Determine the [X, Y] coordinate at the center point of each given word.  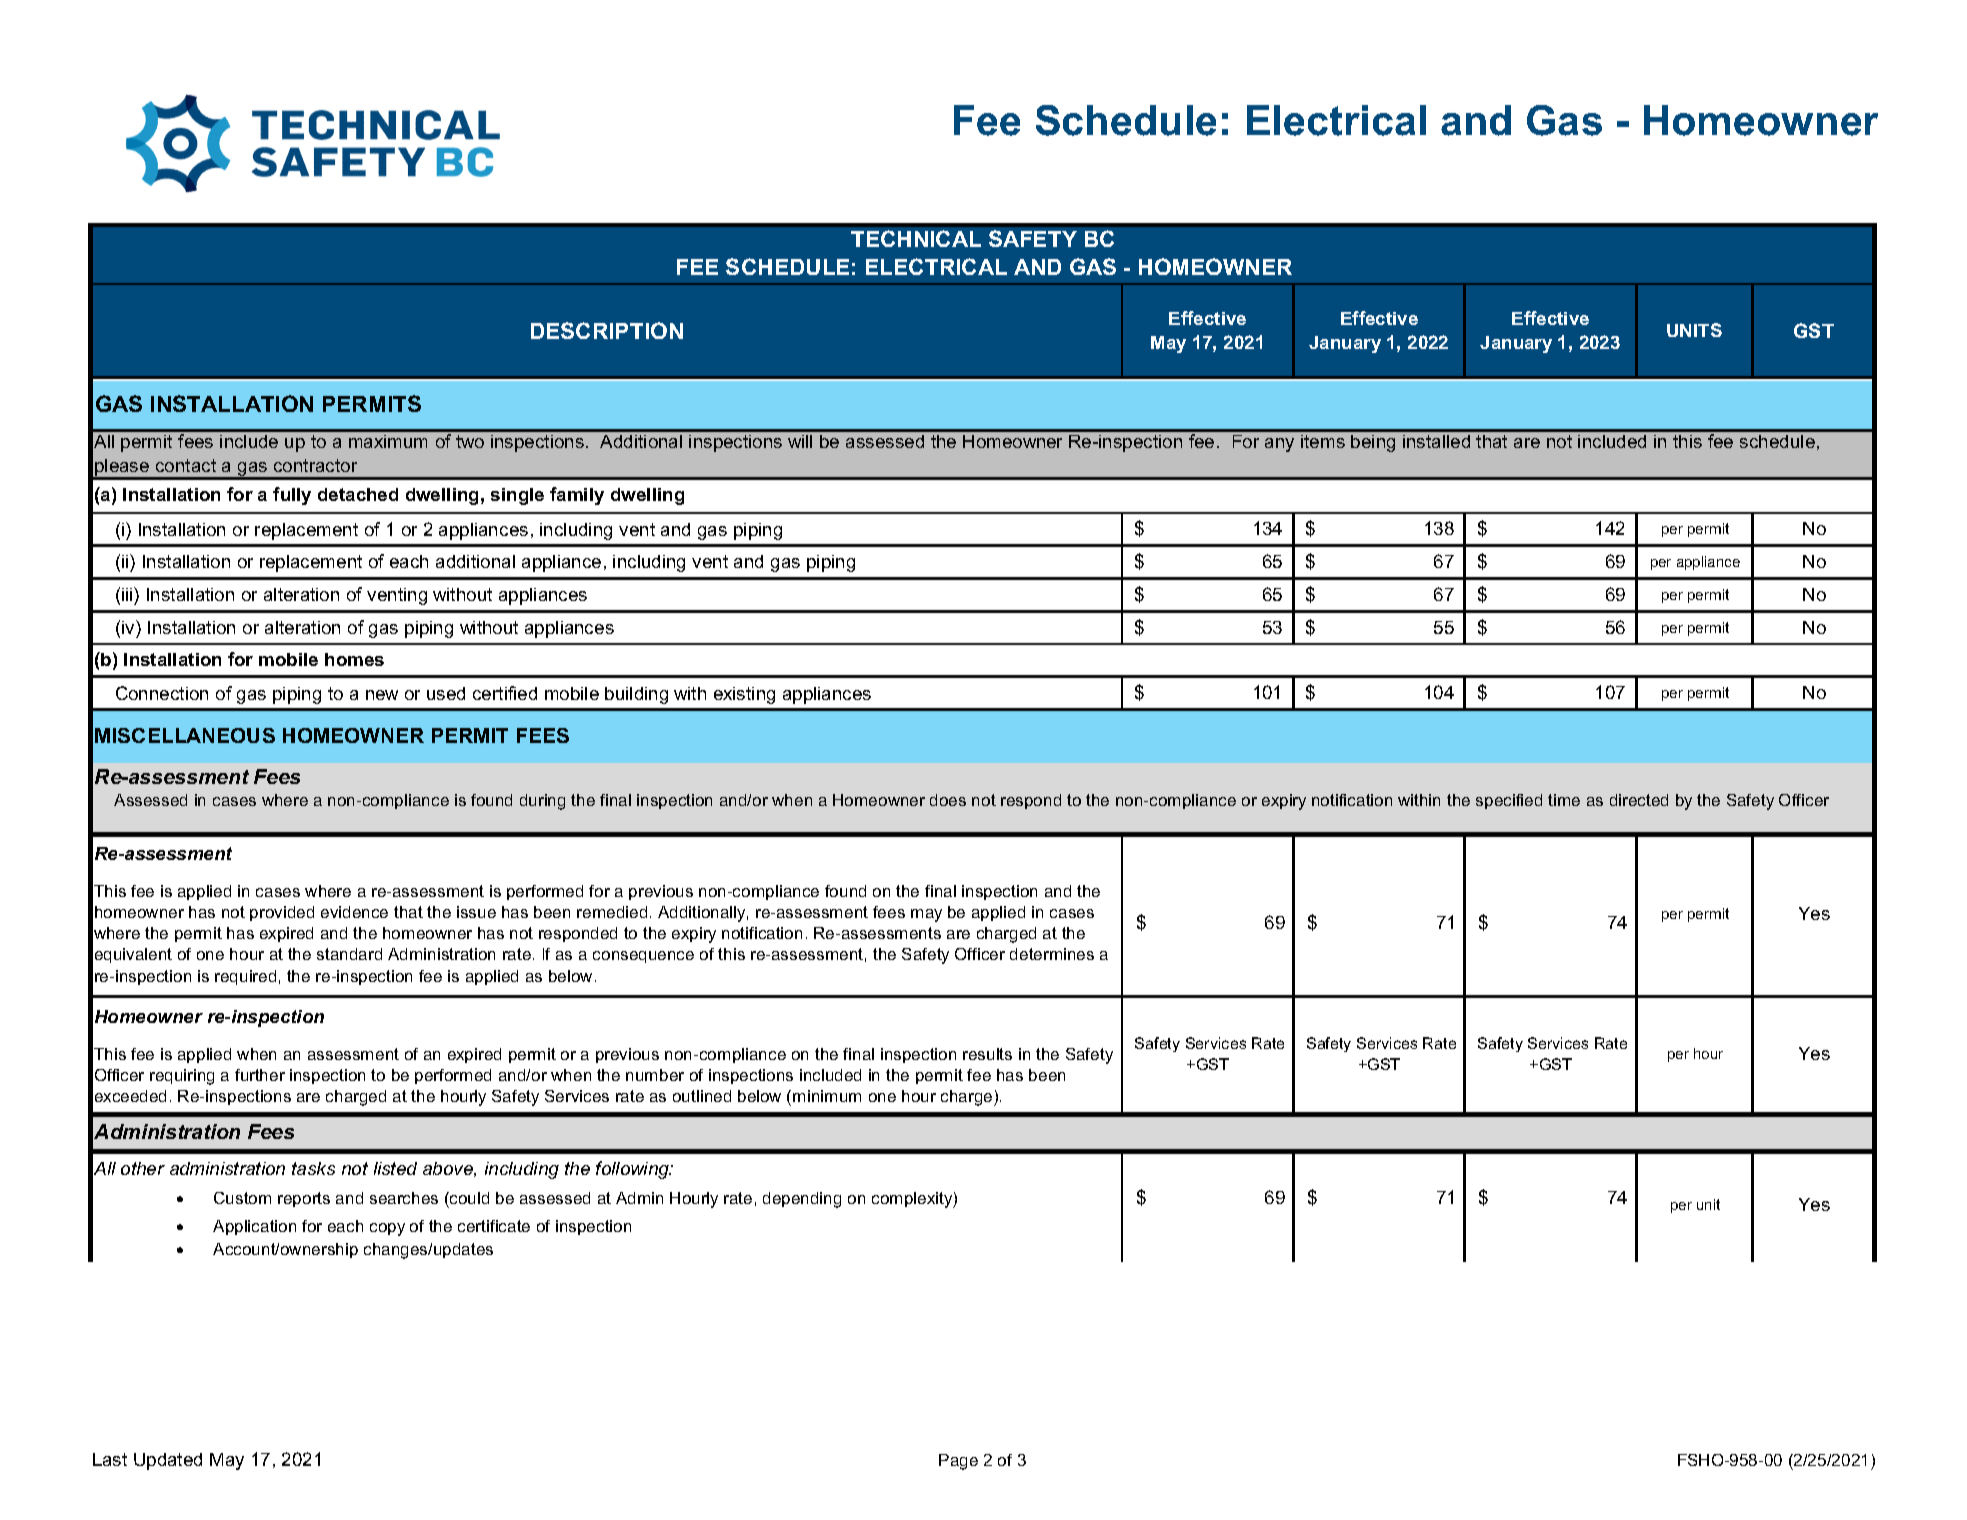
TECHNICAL [916, 238]
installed [1436, 441]
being [1373, 443]
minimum [827, 1096]
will [800, 441]
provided [282, 913]
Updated [168, 1461]
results [987, 1054]
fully [292, 496]
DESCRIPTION [607, 330]
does [948, 800]
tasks [313, 1168]
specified [1509, 801]
